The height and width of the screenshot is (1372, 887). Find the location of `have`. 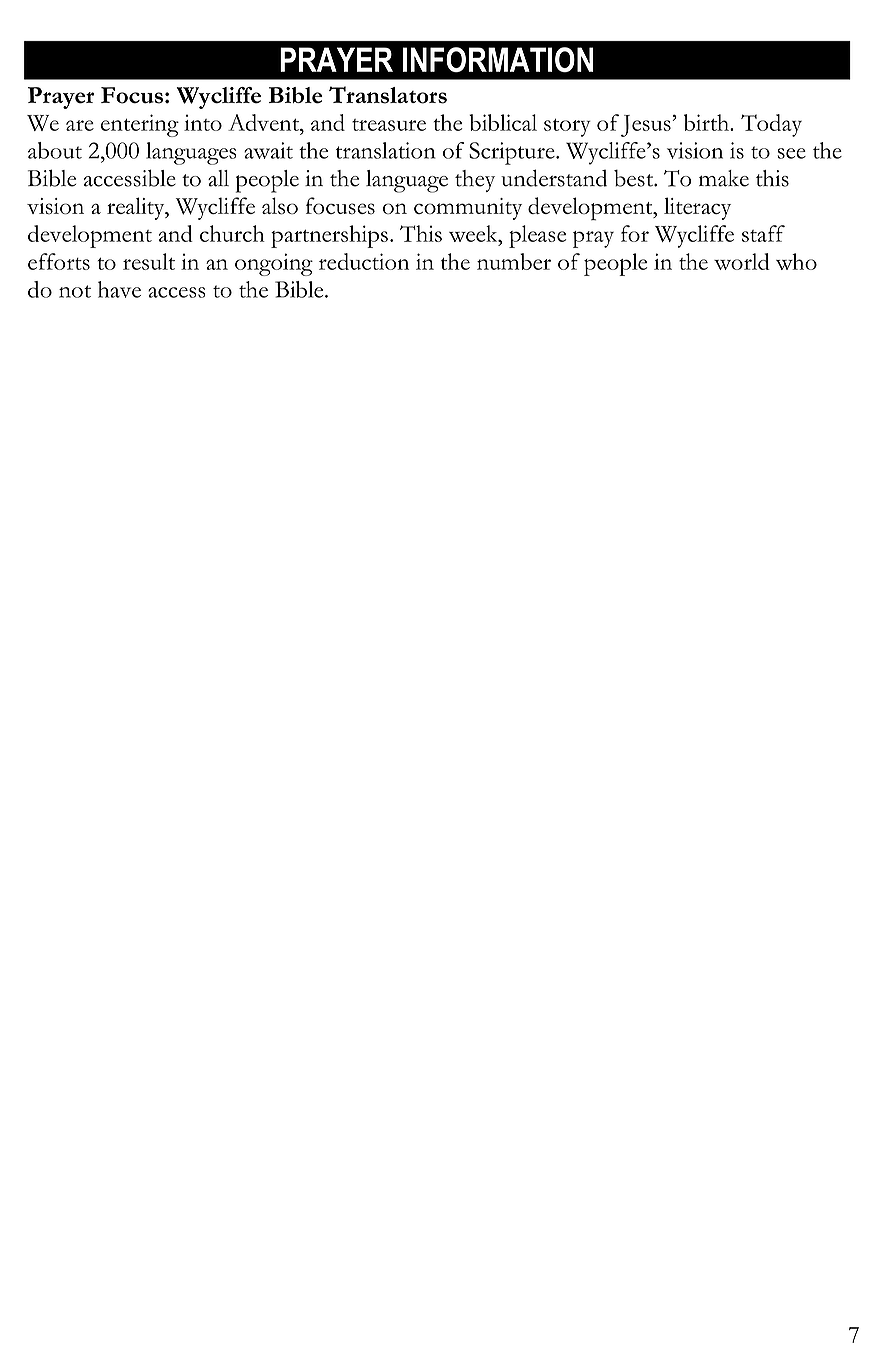

have is located at coordinates (119, 289).
